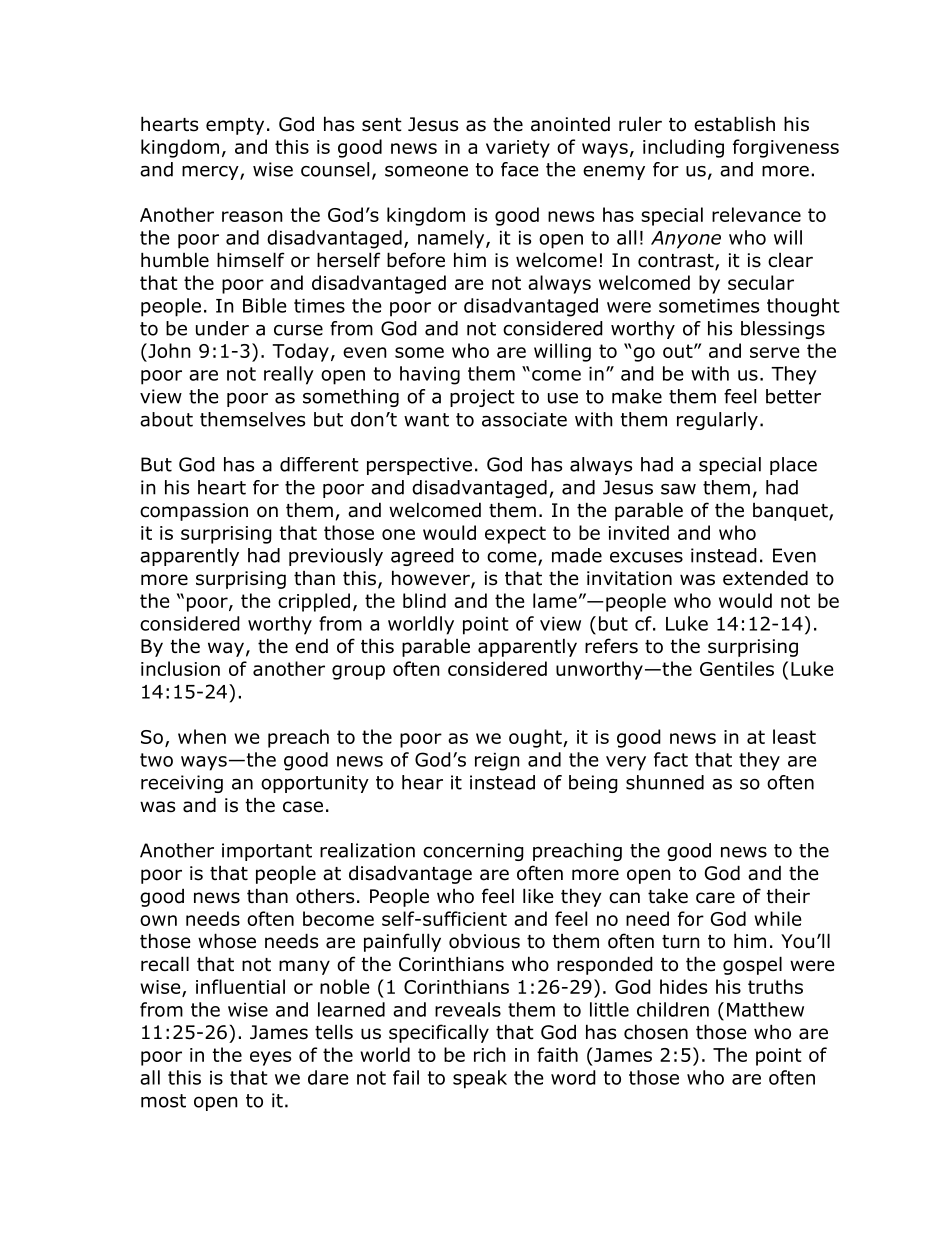 The width and height of the screenshot is (952, 1233). Describe the element at coordinates (270, 1058) in the screenshot. I see `eyes` at that location.
